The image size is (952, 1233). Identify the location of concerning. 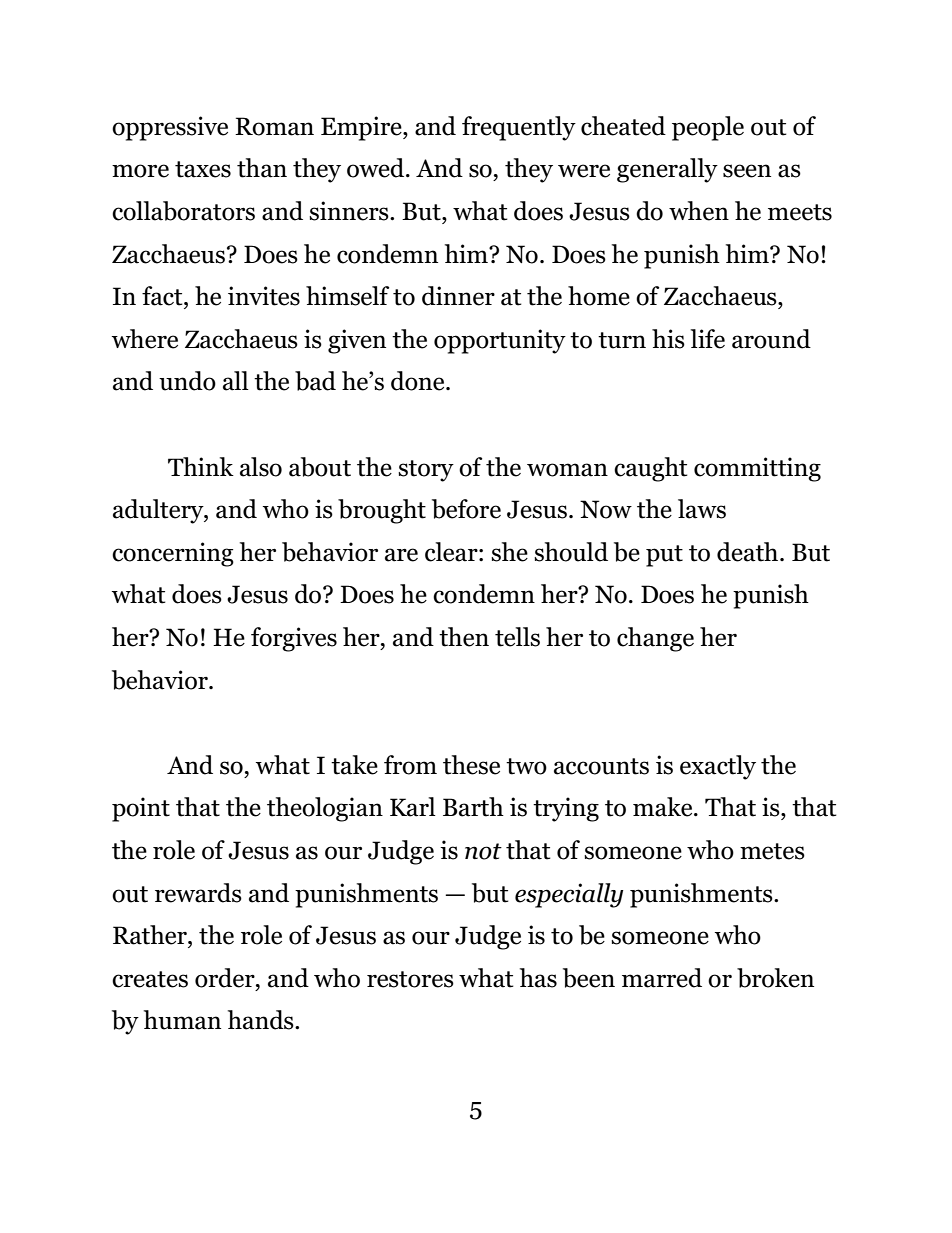
(173, 554).
